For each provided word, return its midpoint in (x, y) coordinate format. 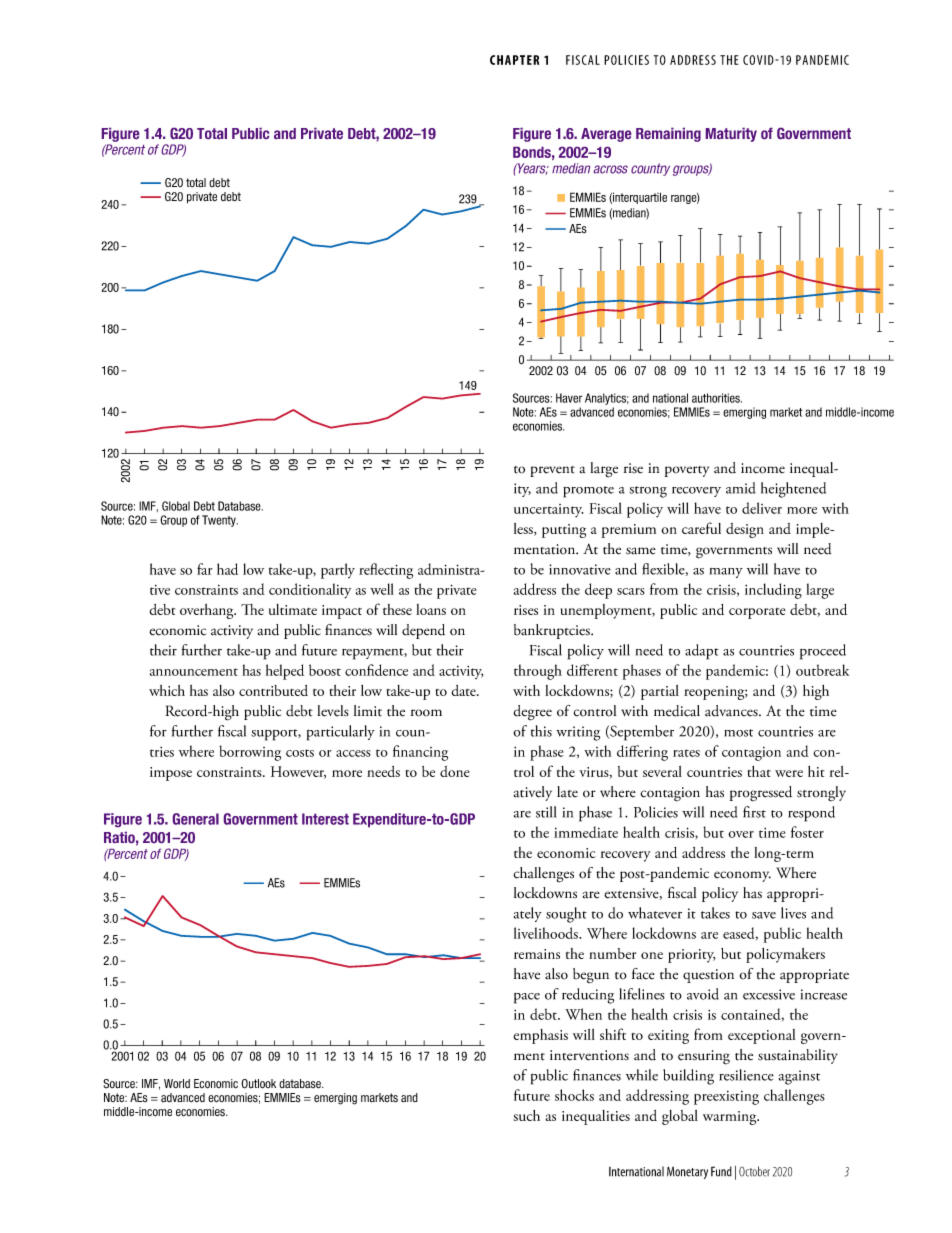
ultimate (293, 609)
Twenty (220, 521)
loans (431, 609)
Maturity (731, 135)
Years (532, 169)
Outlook (258, 1084)
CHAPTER (514, 60)
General (196, 819)
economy (742, 876)
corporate (757, 613)
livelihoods (547, 933)
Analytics (607, 399)
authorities (717, 398)
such (526, 1115)
